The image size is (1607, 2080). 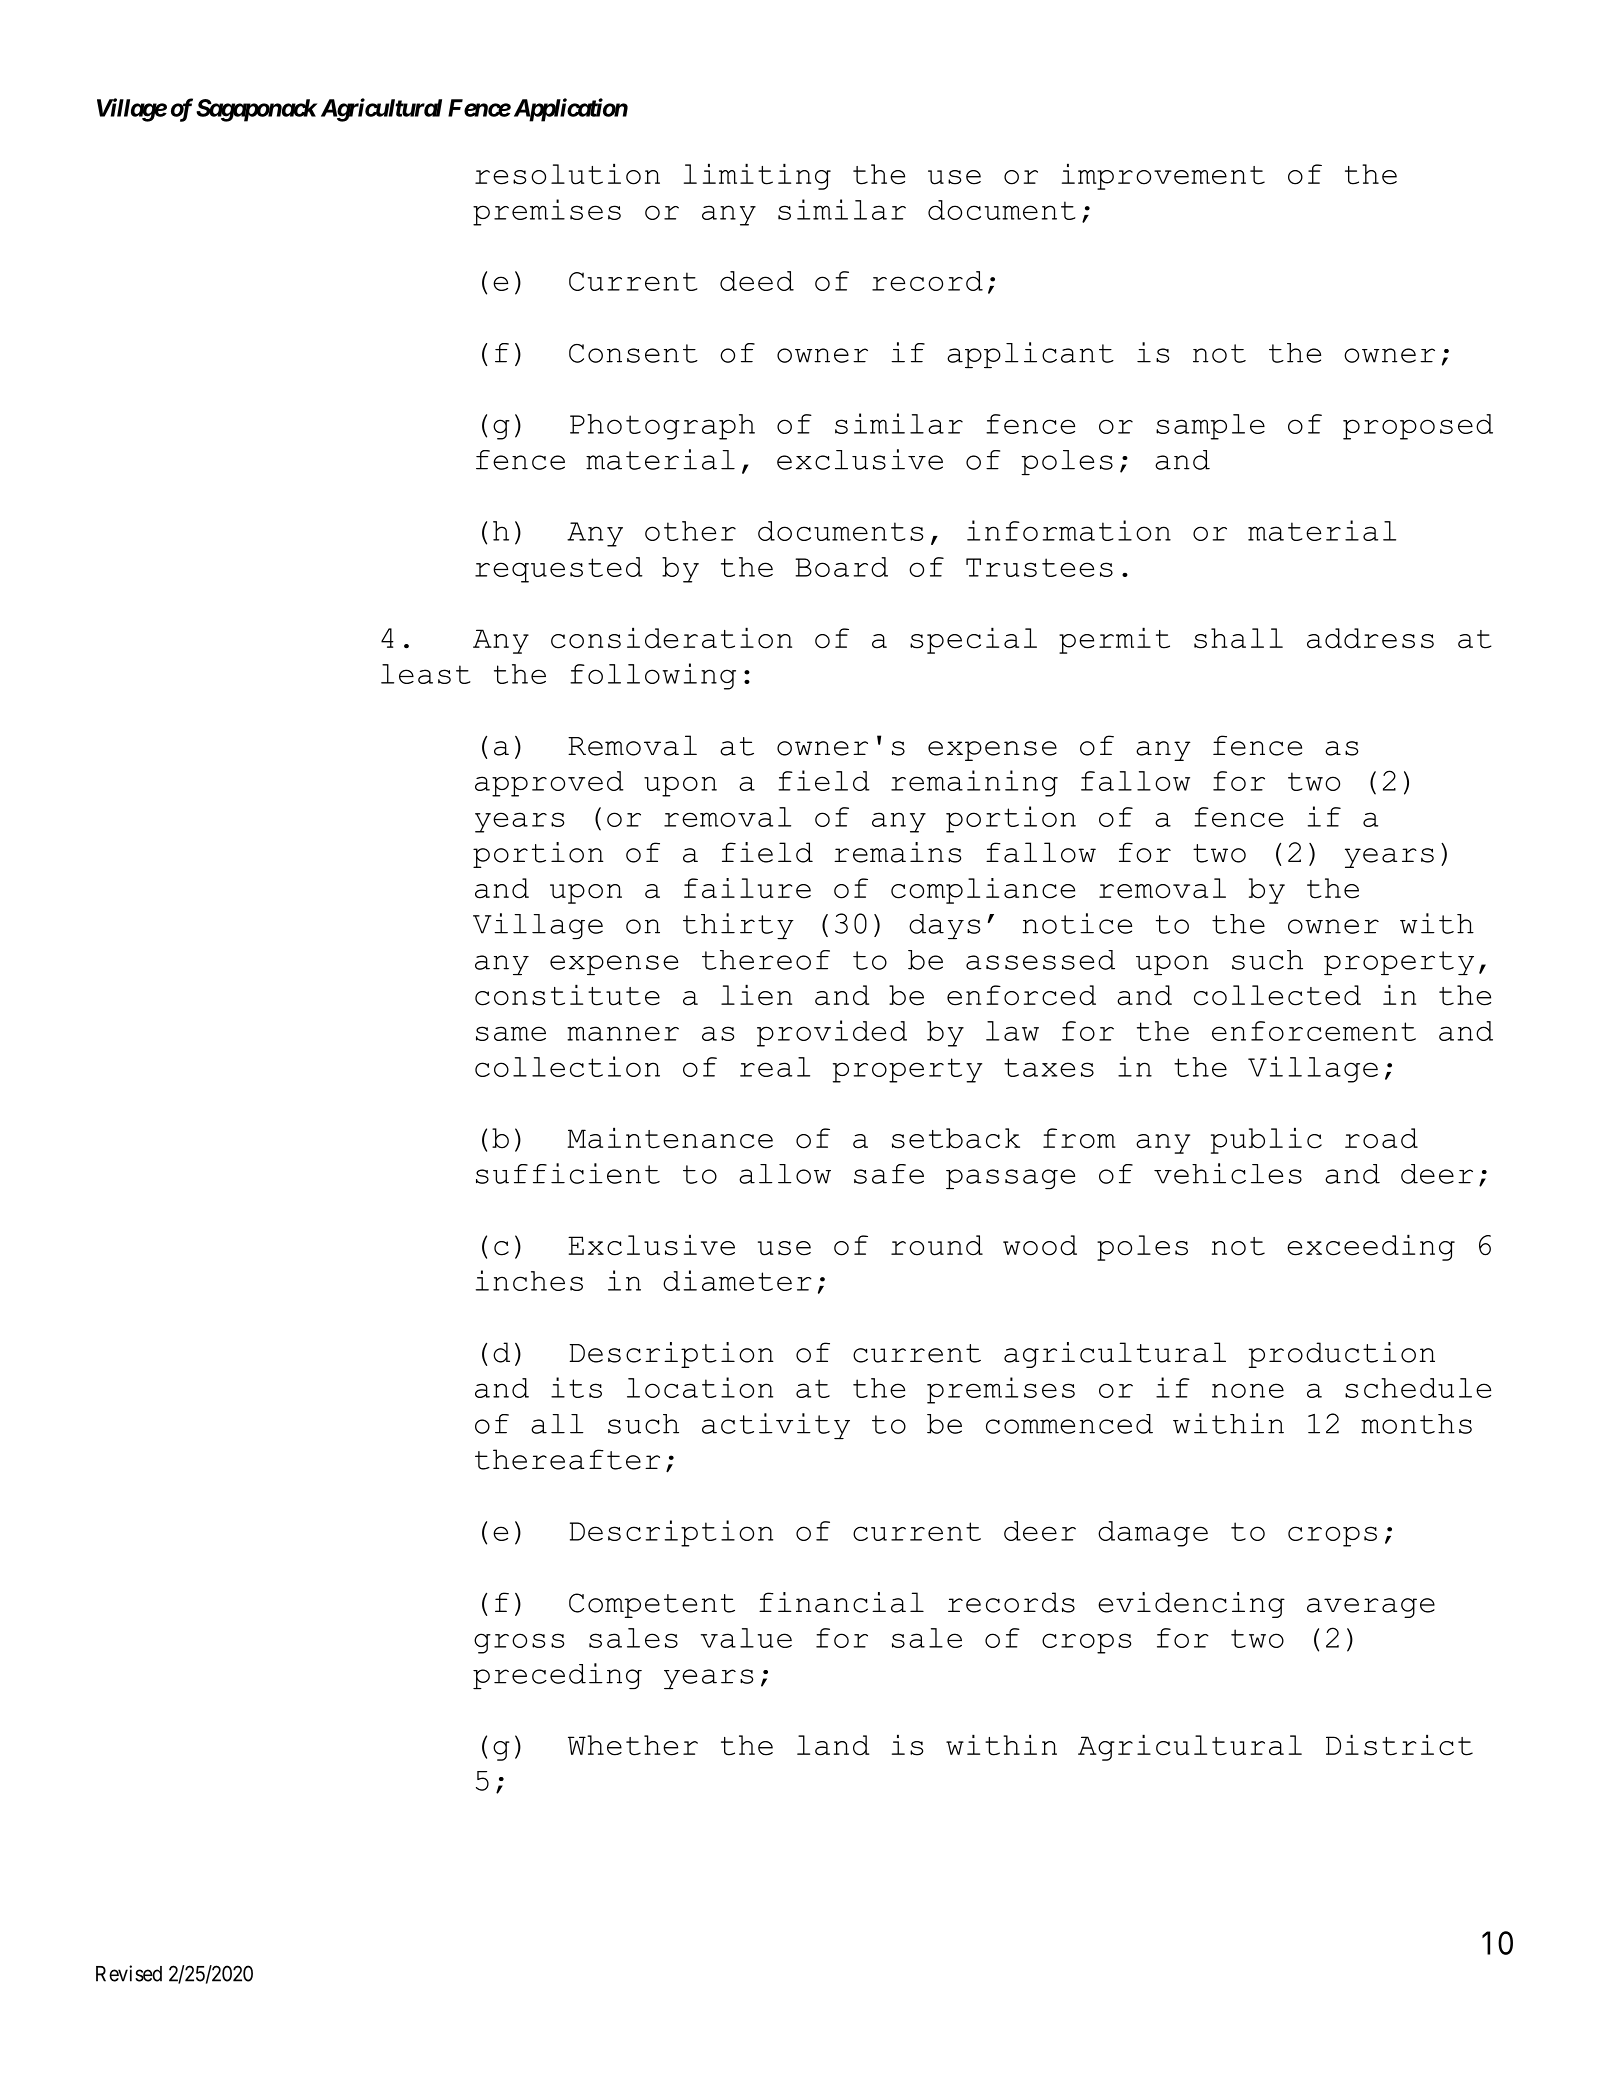 What do you see at coordinates (1163, 176) in the image?
I see `improvement` at bounding box center [1163, 176].
